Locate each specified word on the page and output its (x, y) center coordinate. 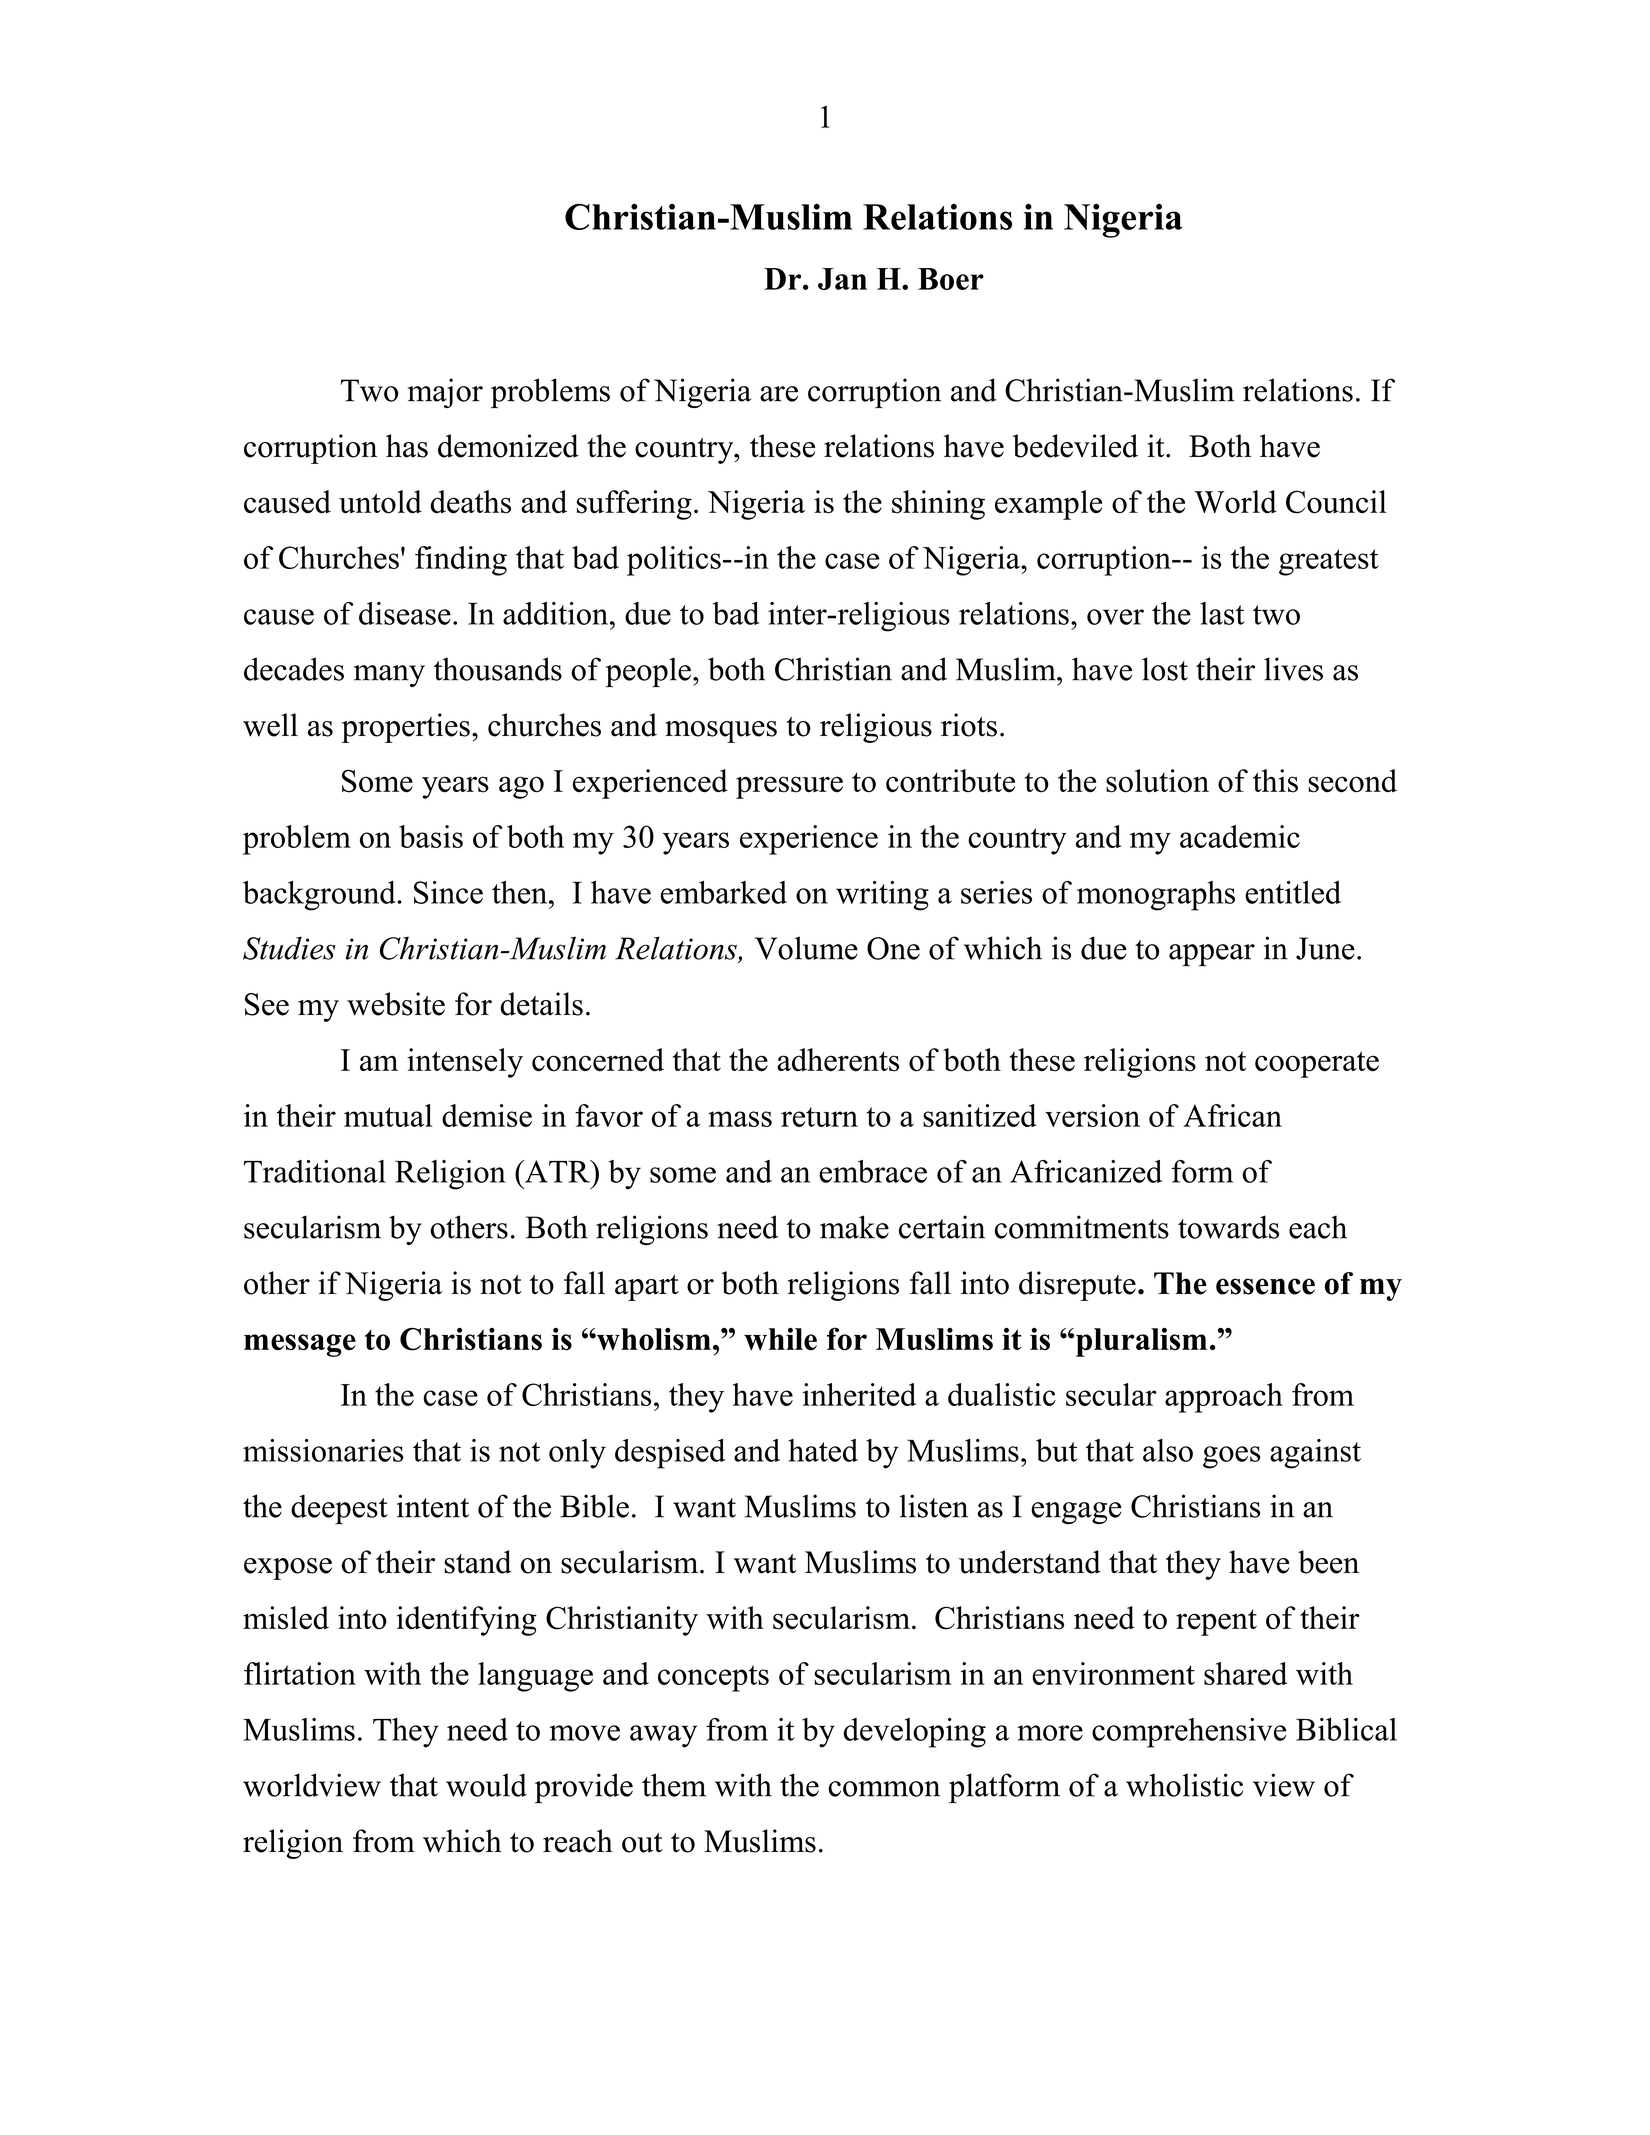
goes (1232, 1457)
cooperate (1317, 1064)
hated (823, 1450)
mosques (721, 732)
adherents (838, 1060)
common (884, 1789)
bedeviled (1075, 446)
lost (1165, 669)
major (445, 393)
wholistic (1184, 1785)
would (486, 1785)
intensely (465, 1063)
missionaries (323, 1450)
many (389, 676)
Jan (842, 279)
